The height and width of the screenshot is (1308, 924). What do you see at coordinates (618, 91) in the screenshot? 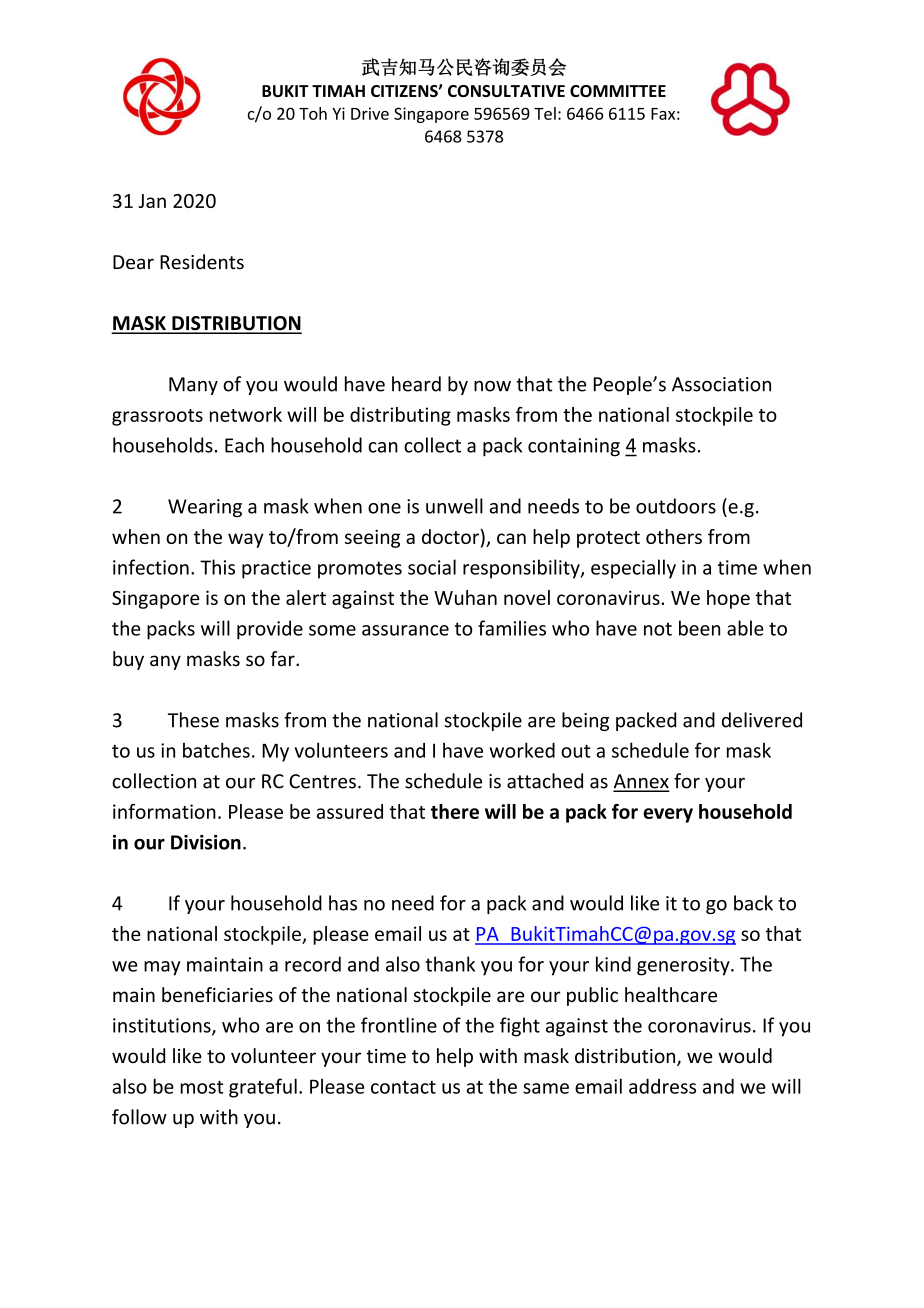
I see `COMMITTEE` at bounding box center [618, 91].
